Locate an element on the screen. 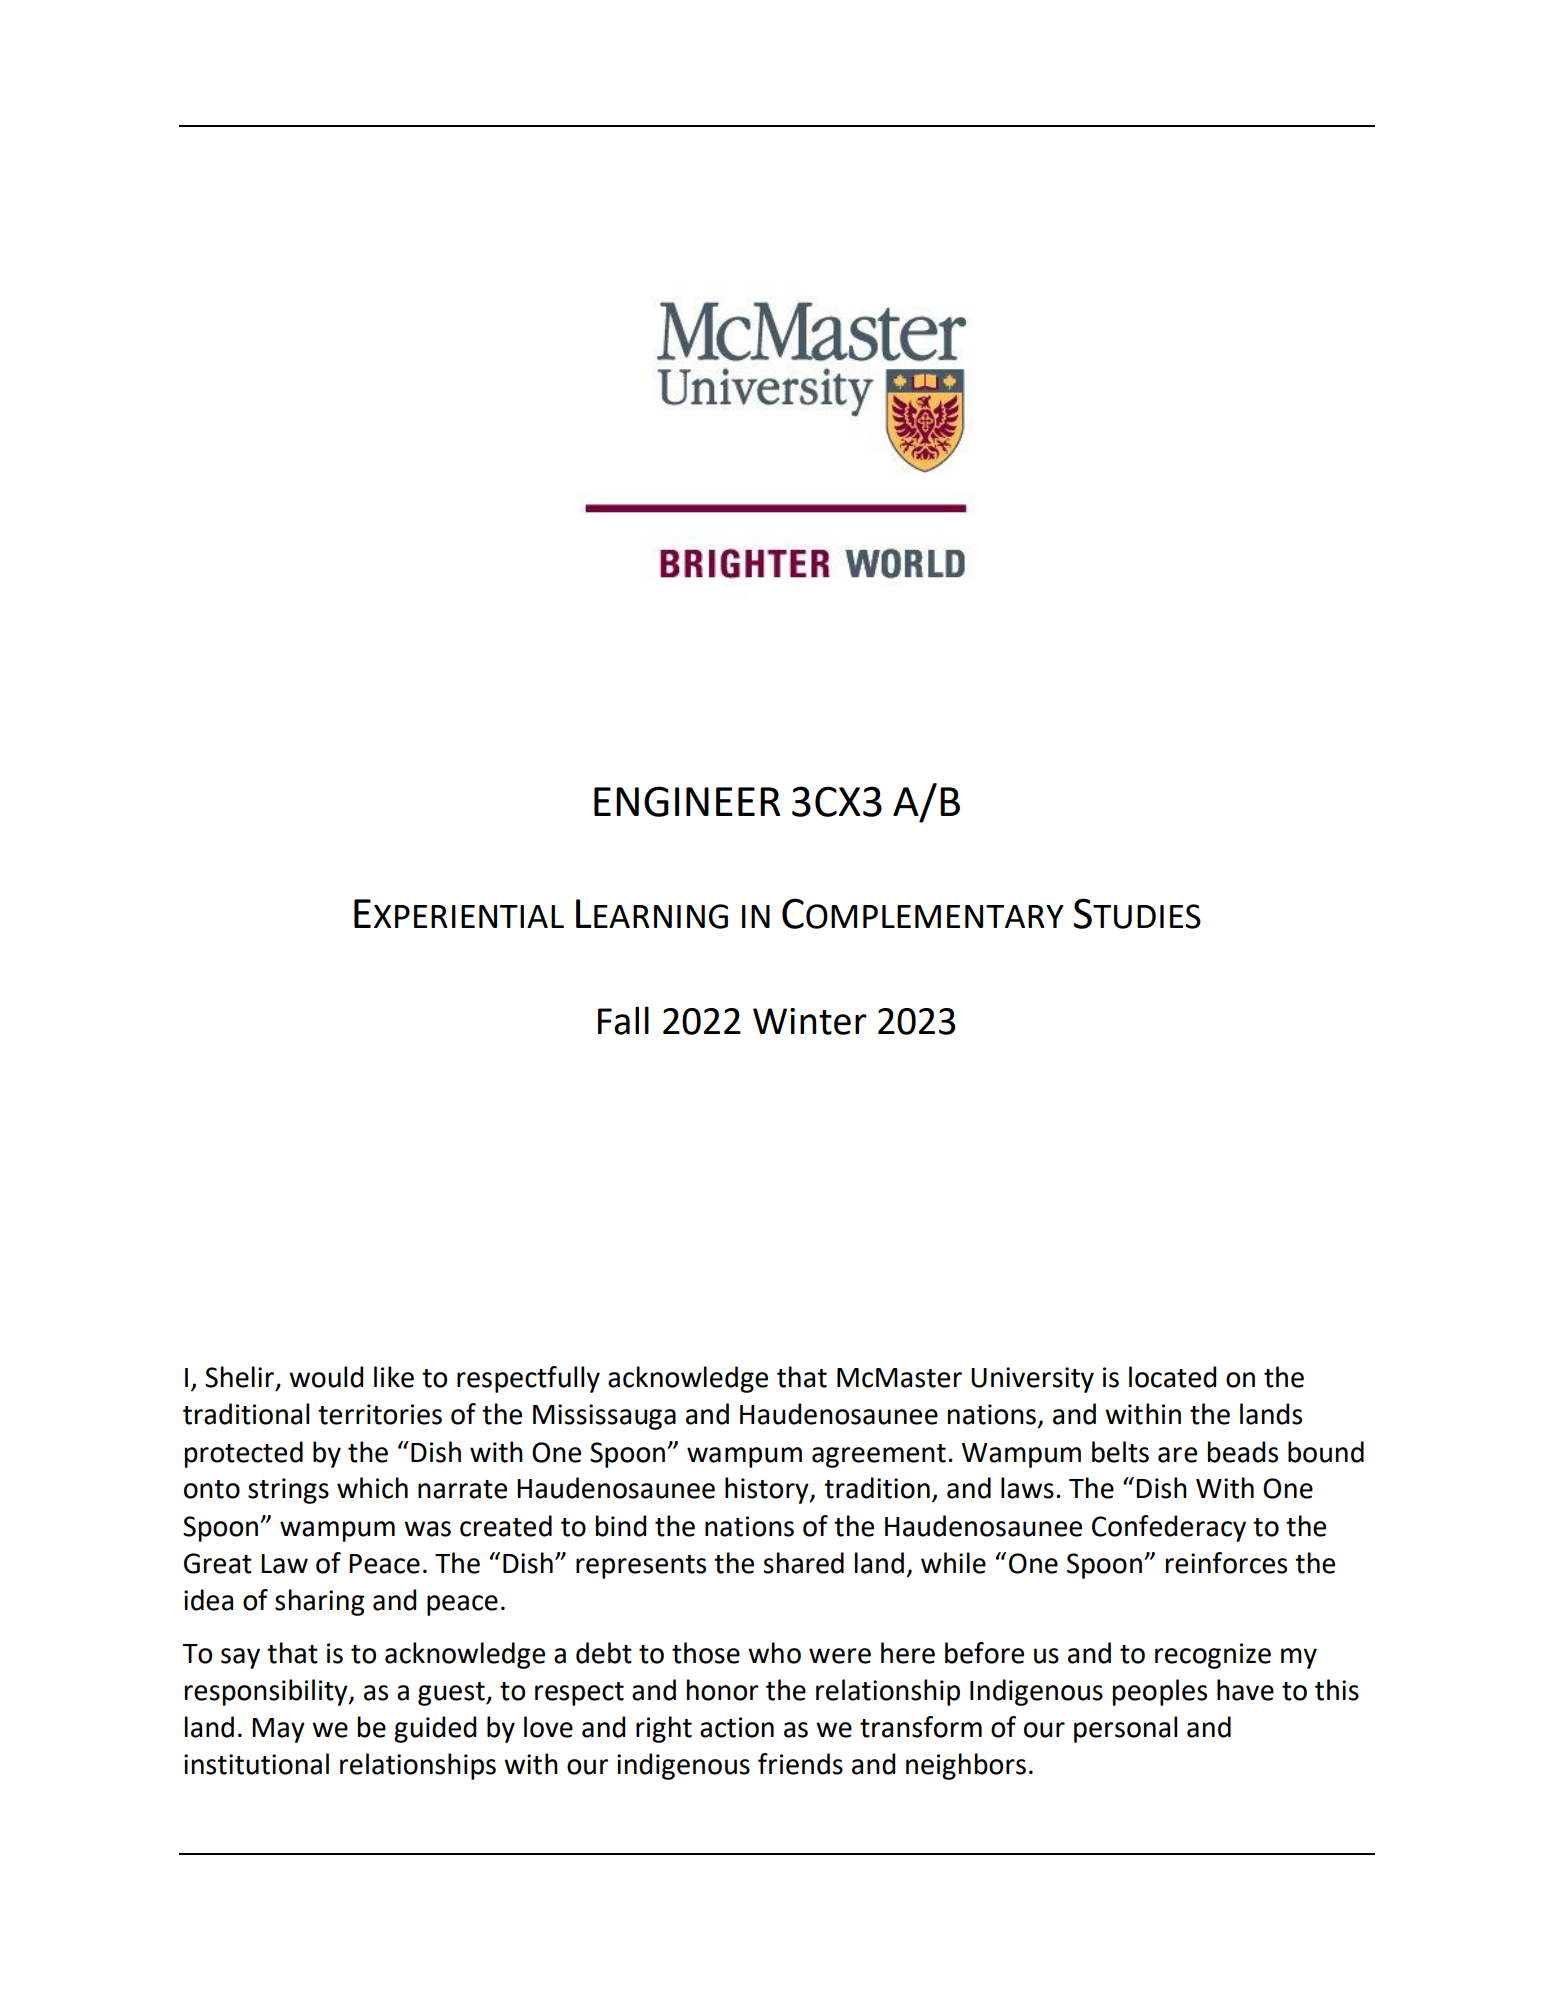 This screenshot has width=1553, height=2010. belts is located at coordinates (1120, 1452).
